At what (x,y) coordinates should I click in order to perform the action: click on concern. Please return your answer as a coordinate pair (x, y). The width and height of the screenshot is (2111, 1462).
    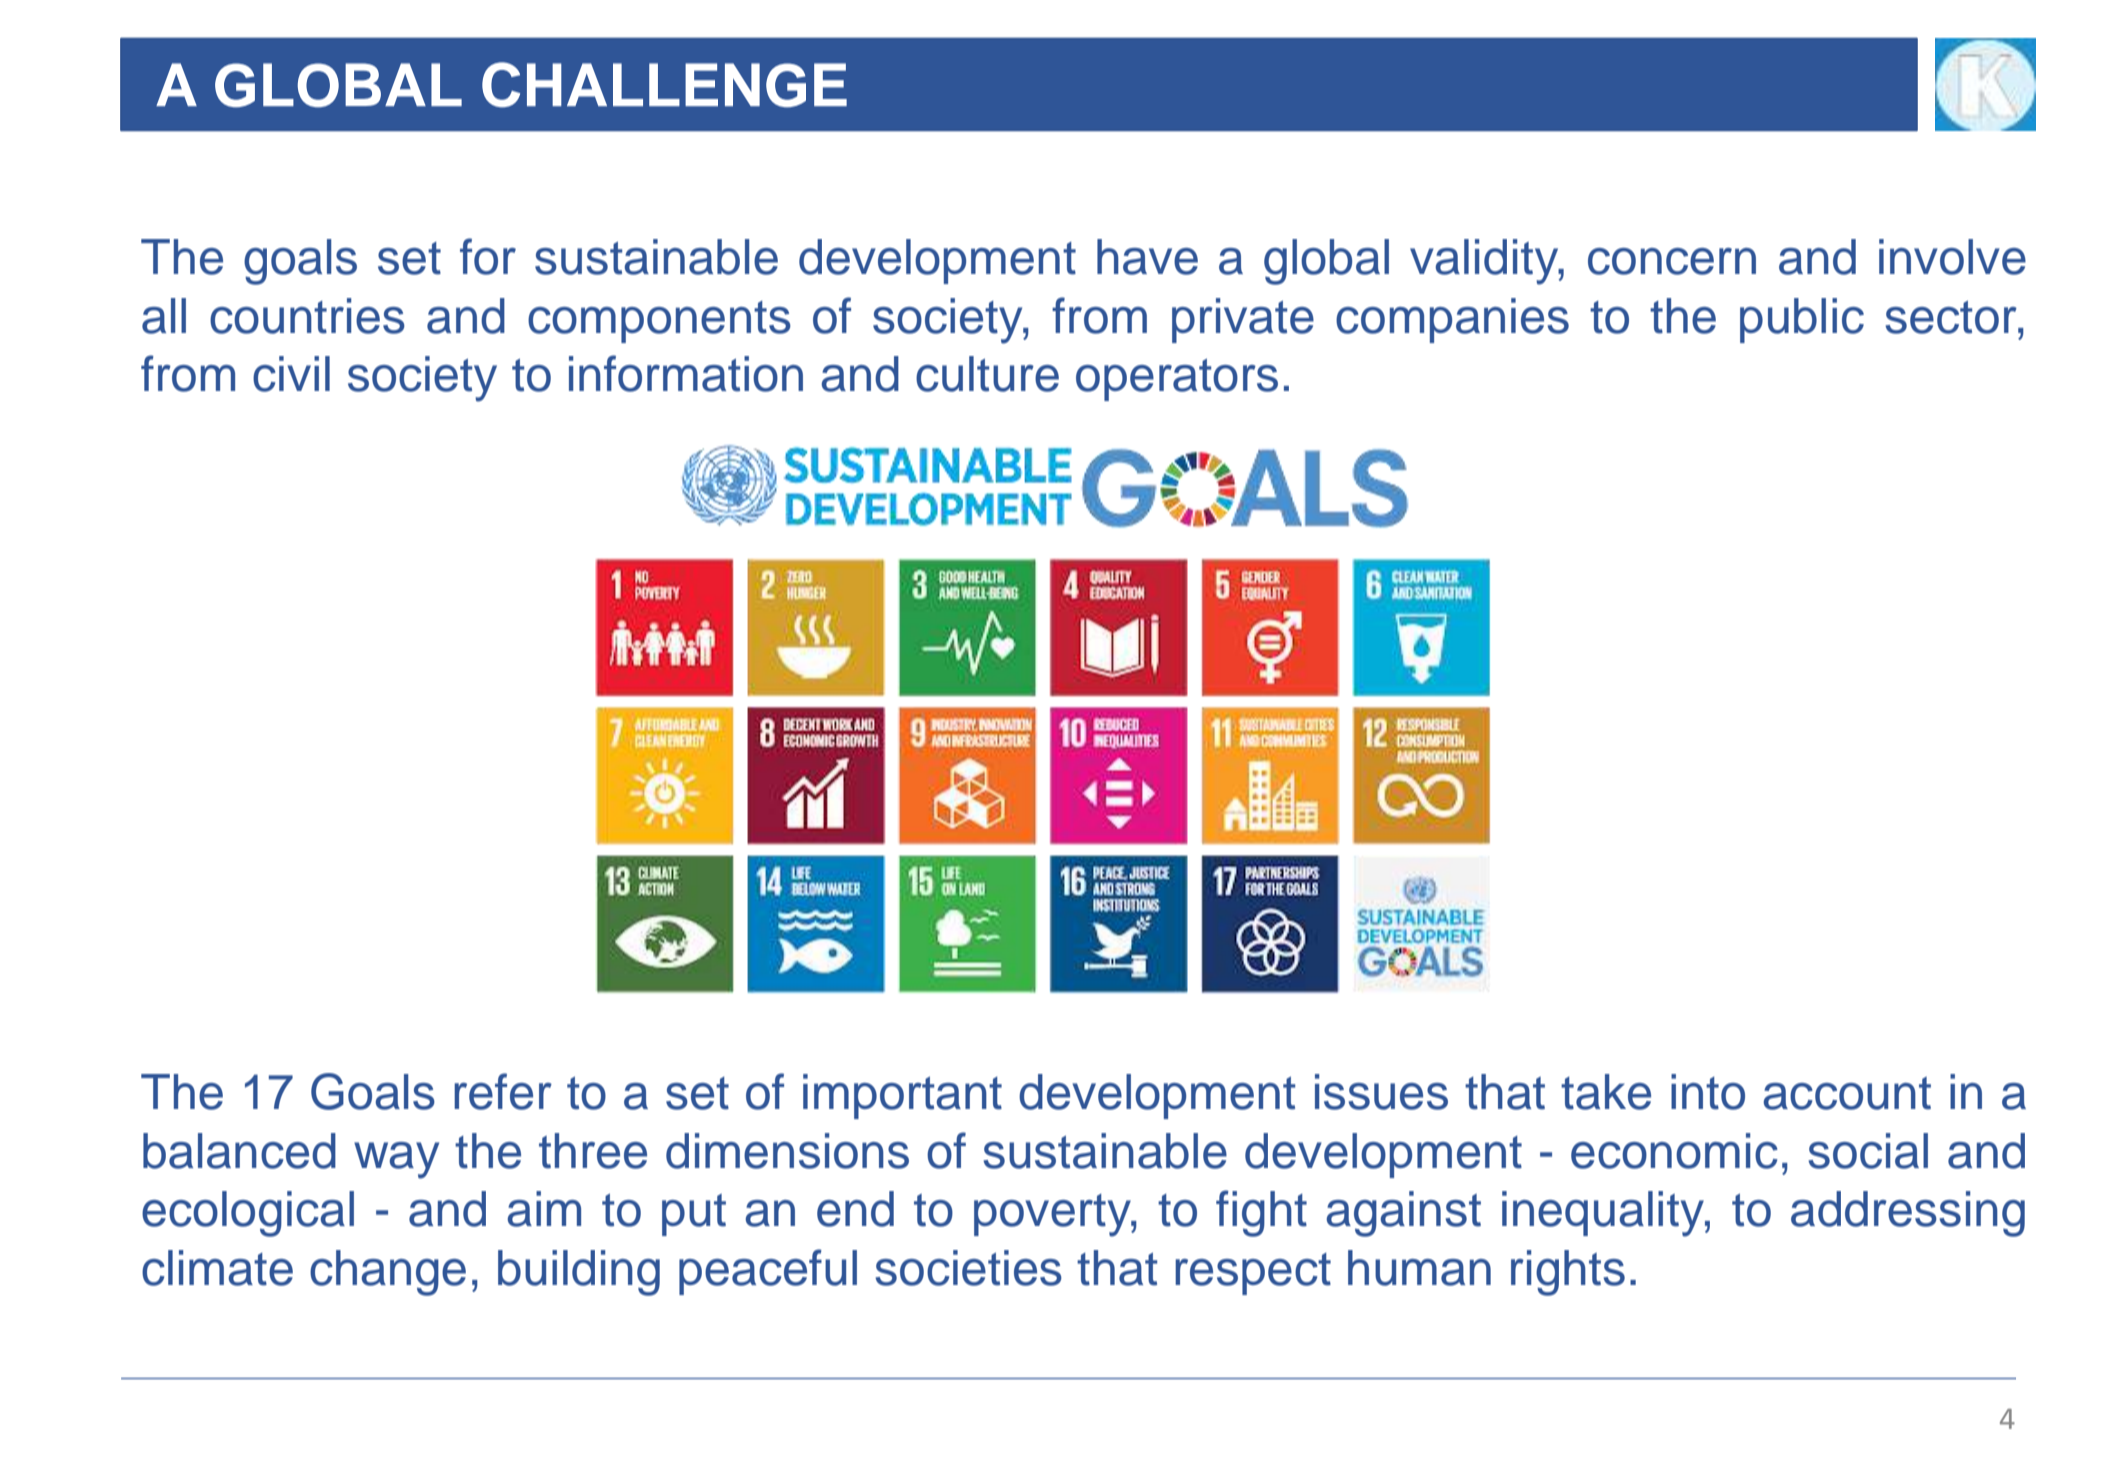
    Looking at the image, I should click on (1672, 261).
